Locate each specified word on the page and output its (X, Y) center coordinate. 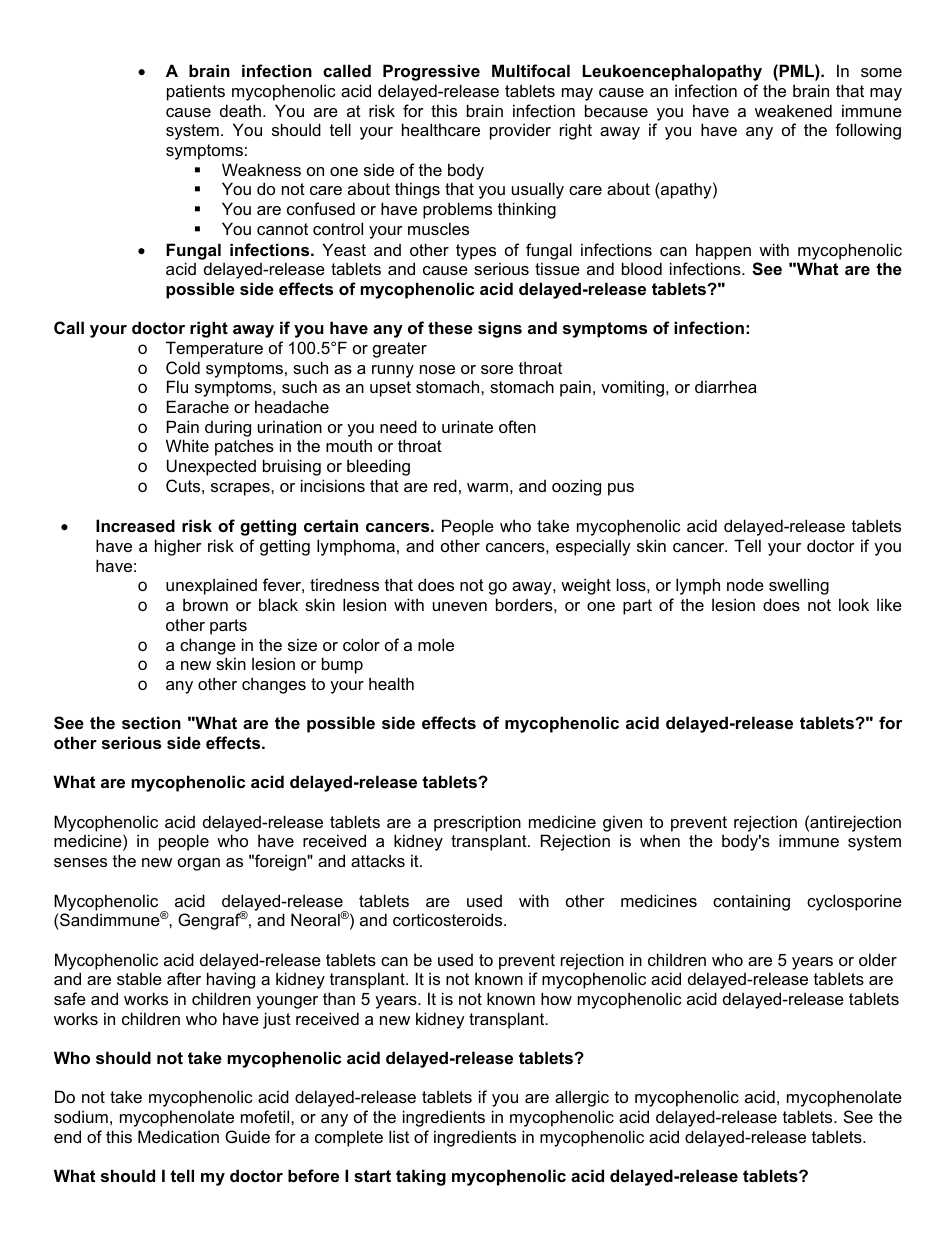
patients (196, 92)
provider (520, 131)
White (187, 445)
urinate (467, 426)
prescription (477, 823)
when (660, 840)
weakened (793, 110)
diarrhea (726, 386)
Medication (178, 1136)
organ (199, 864)
